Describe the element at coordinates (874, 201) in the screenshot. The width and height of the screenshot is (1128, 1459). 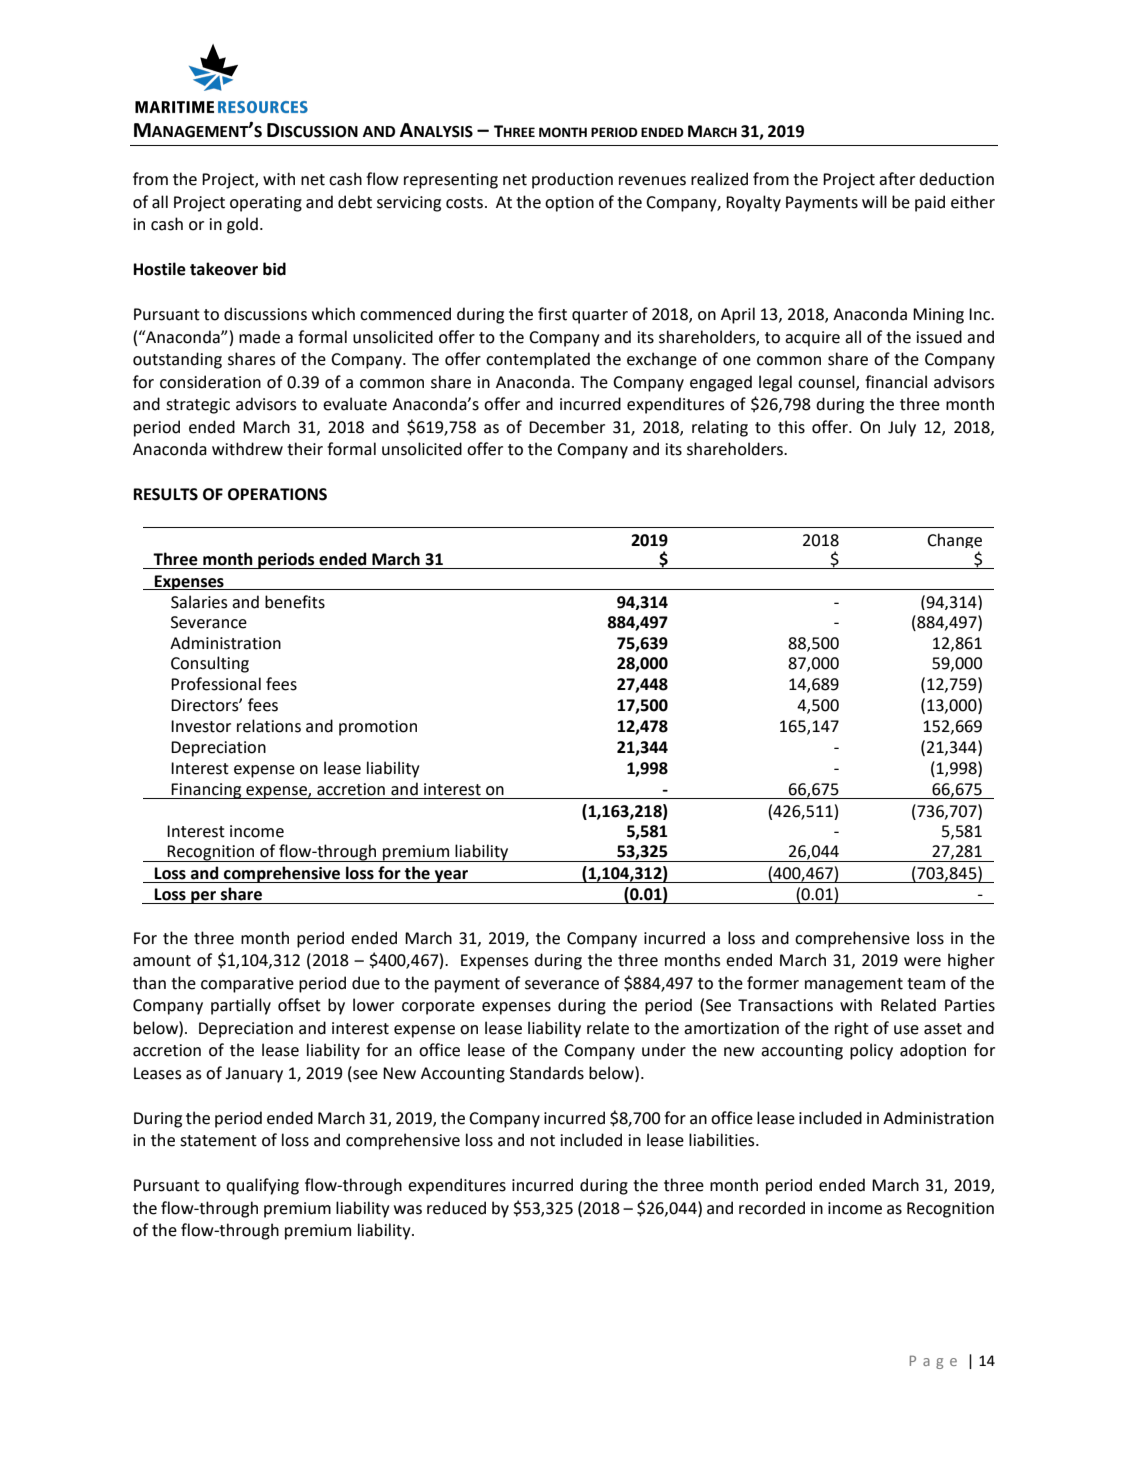
I see `will` at that location.
